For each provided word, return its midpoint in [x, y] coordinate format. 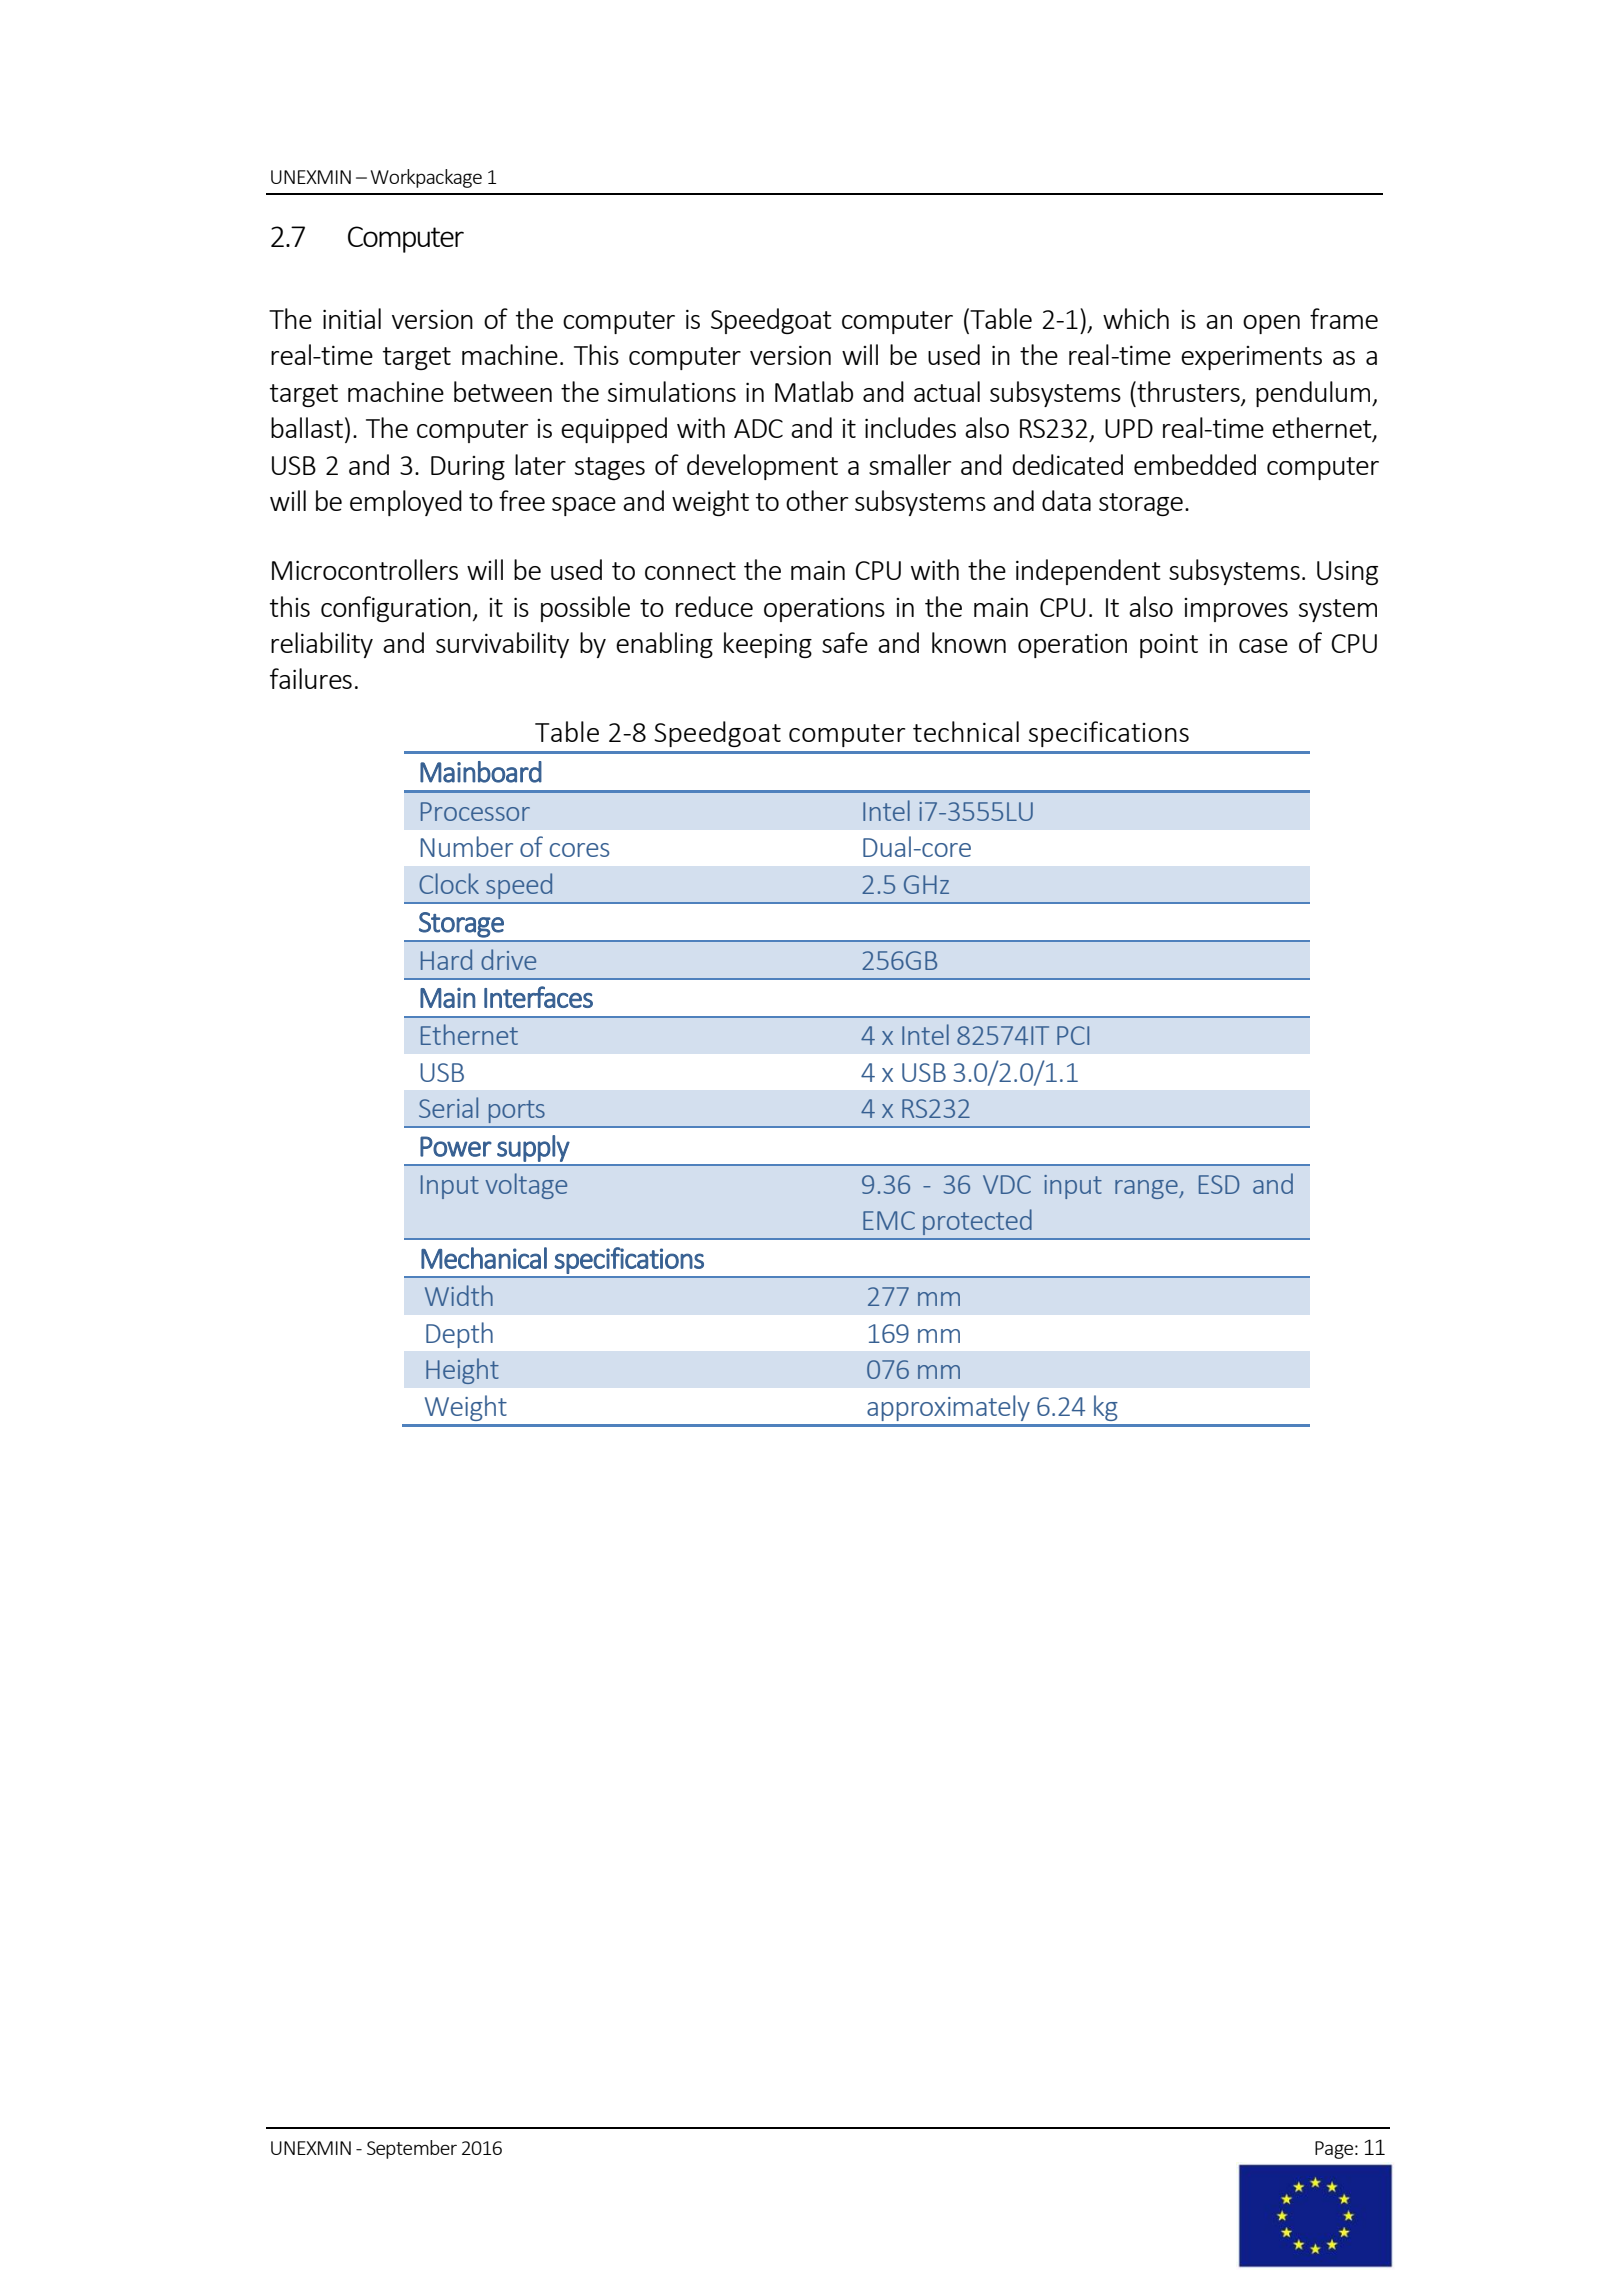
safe [845, 642]
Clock [449, 883]
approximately [948, 1408]
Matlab [814, 391]
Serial [448, 1107]
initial [352, 318]
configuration [396, 609]
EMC [889, 1220]
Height [462, 1371]
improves [1236, 610]
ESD [1219, 1184]
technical [966, 731]
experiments [1251, 358]
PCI [1073, 1035]
